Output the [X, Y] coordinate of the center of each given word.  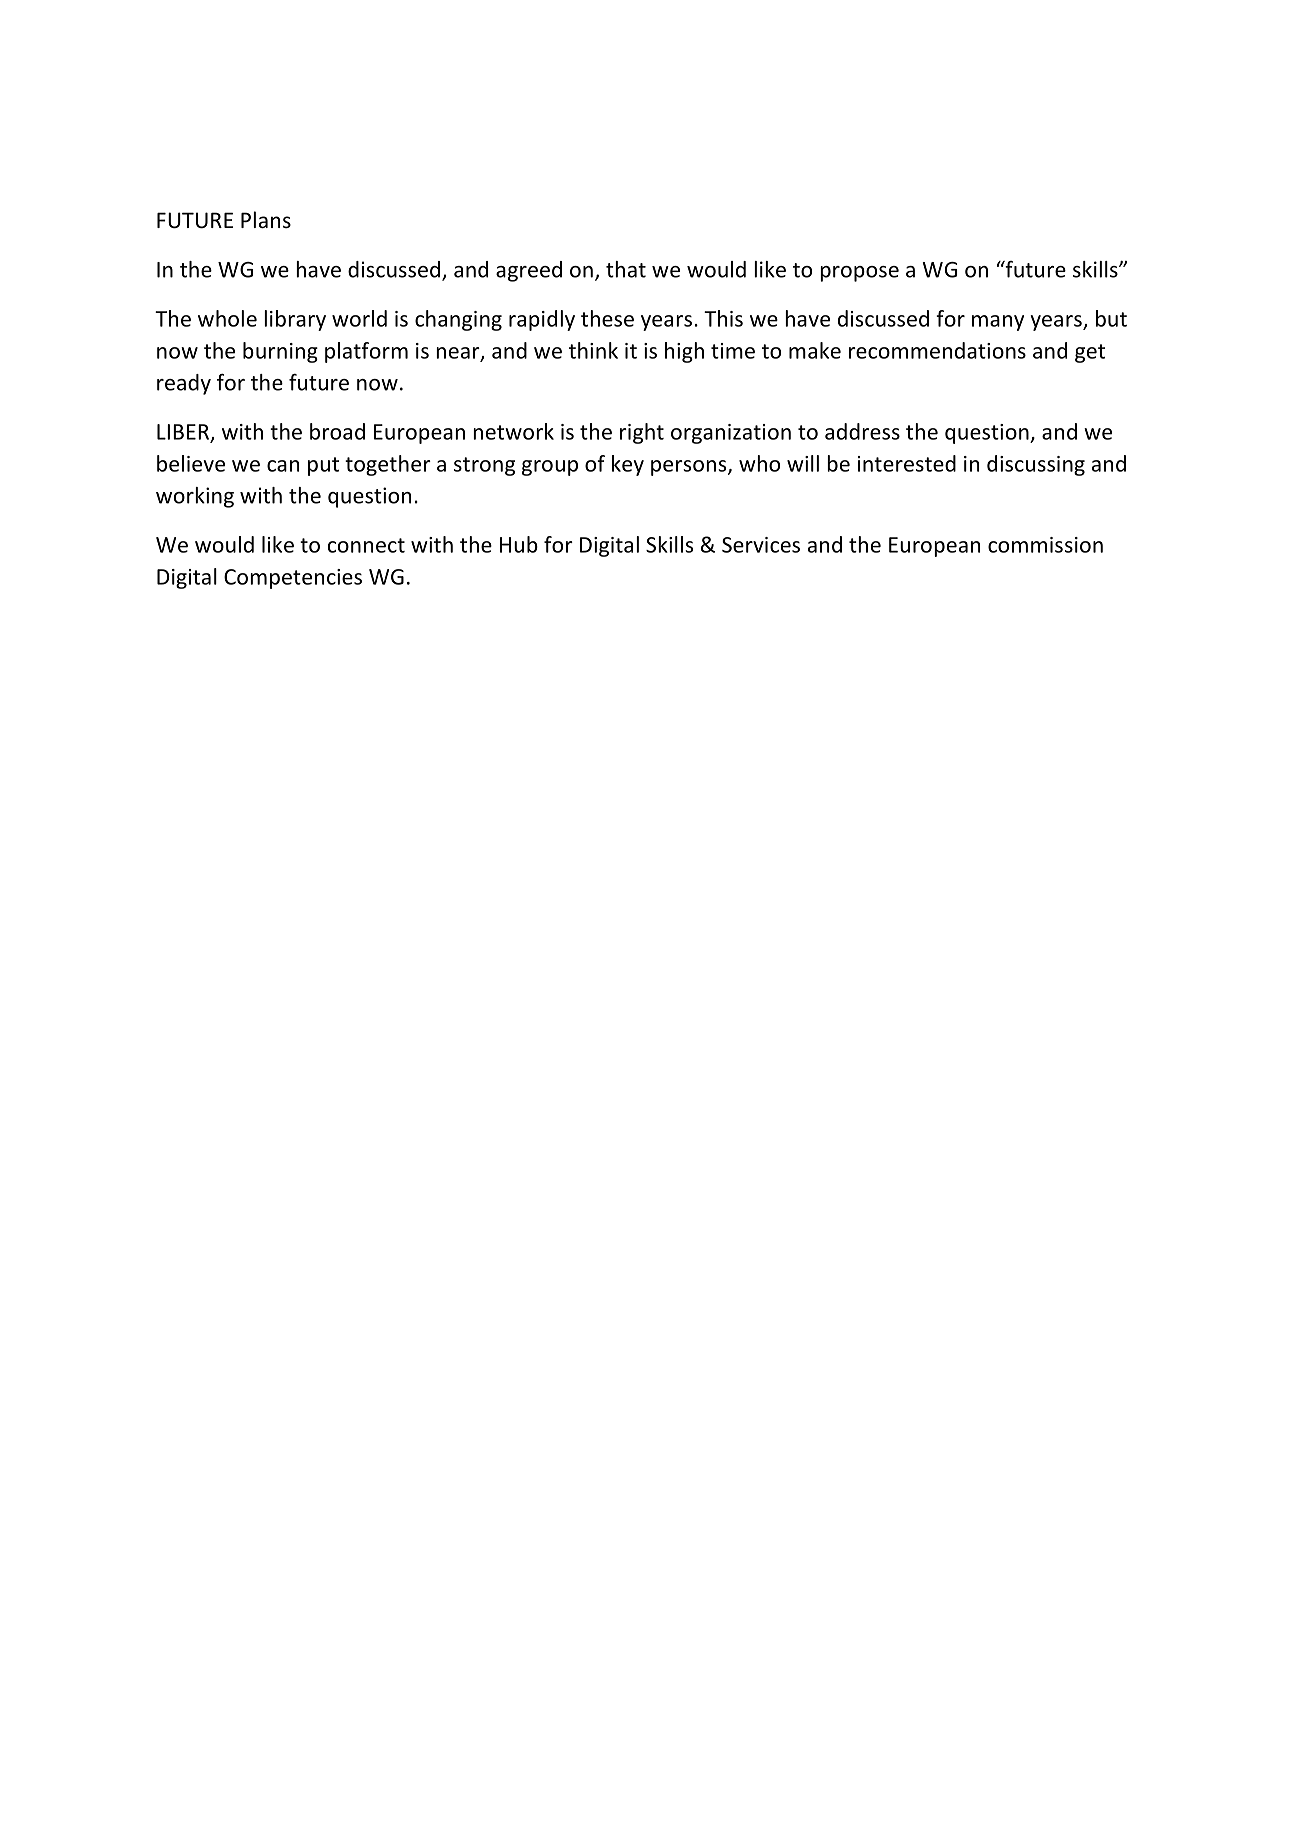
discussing [1036, 465]
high [684, 352]
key [628, 465]
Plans [266, 219]
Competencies [293, 579]
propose [859, 274]
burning [280, 352]
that [626, 269]
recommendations [937, 350]
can [283, 466]
